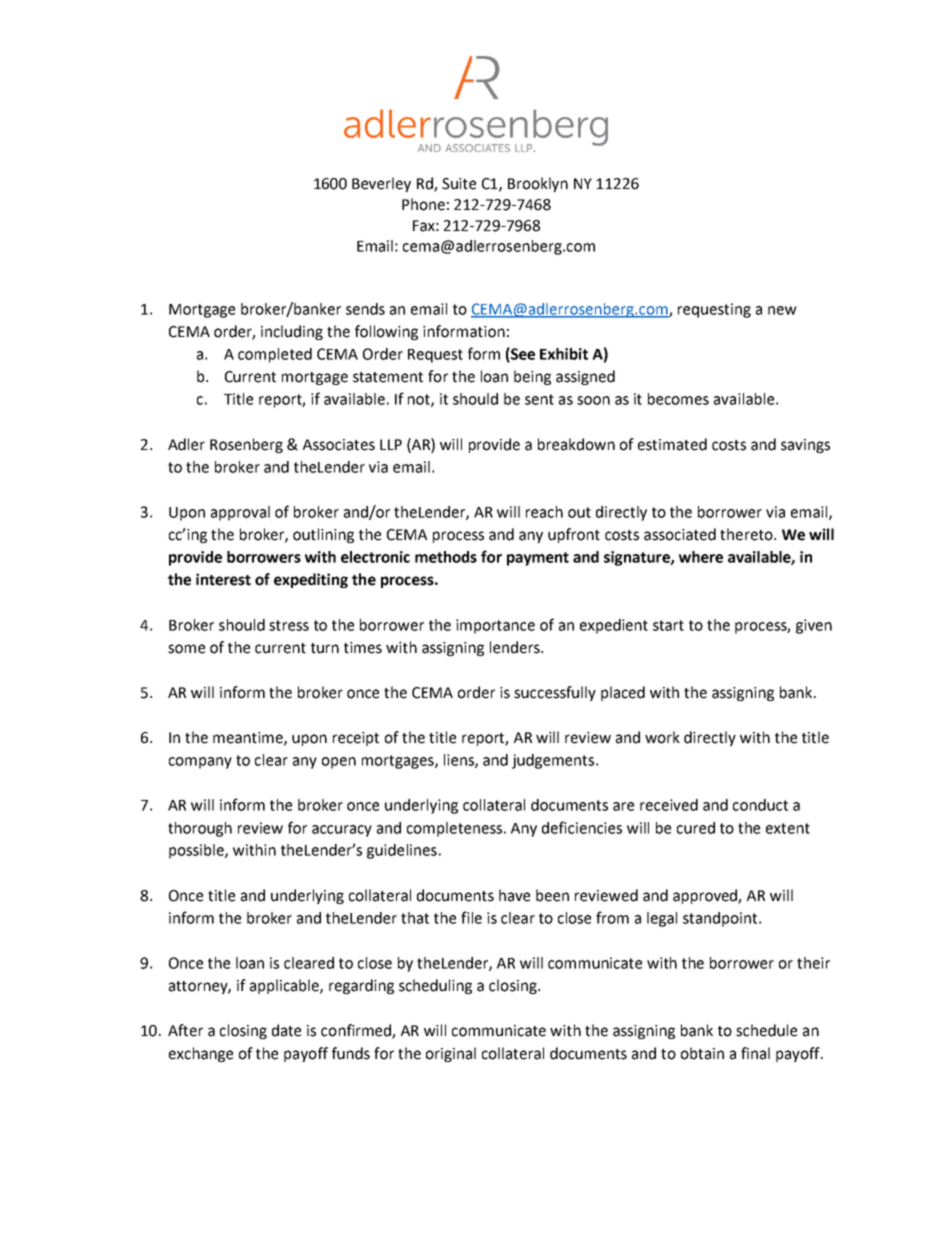 The image size is (952, 1233). Describe the element at coordinates (423, 204) in the screenshot. I see `Phone` at that location.
